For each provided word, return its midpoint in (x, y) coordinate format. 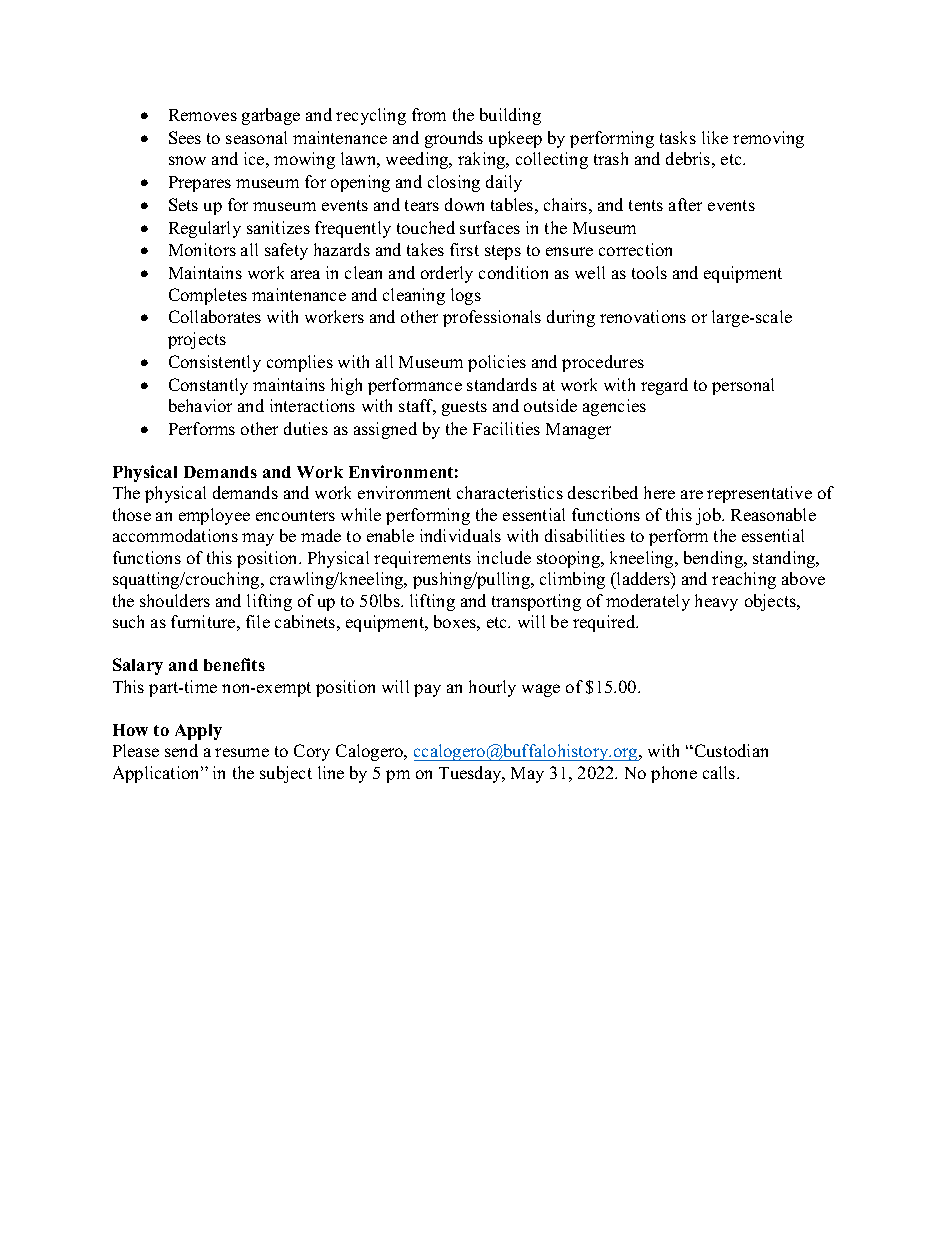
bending (715, 559)
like (715, 137)
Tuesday (471, 774)
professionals (492, 318)
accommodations (175, 535)
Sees (185, 137)
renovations (643, 316)
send (181, 750)
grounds (454, 139)
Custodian (730, 750)
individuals (460, 535)
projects (197, 340)
